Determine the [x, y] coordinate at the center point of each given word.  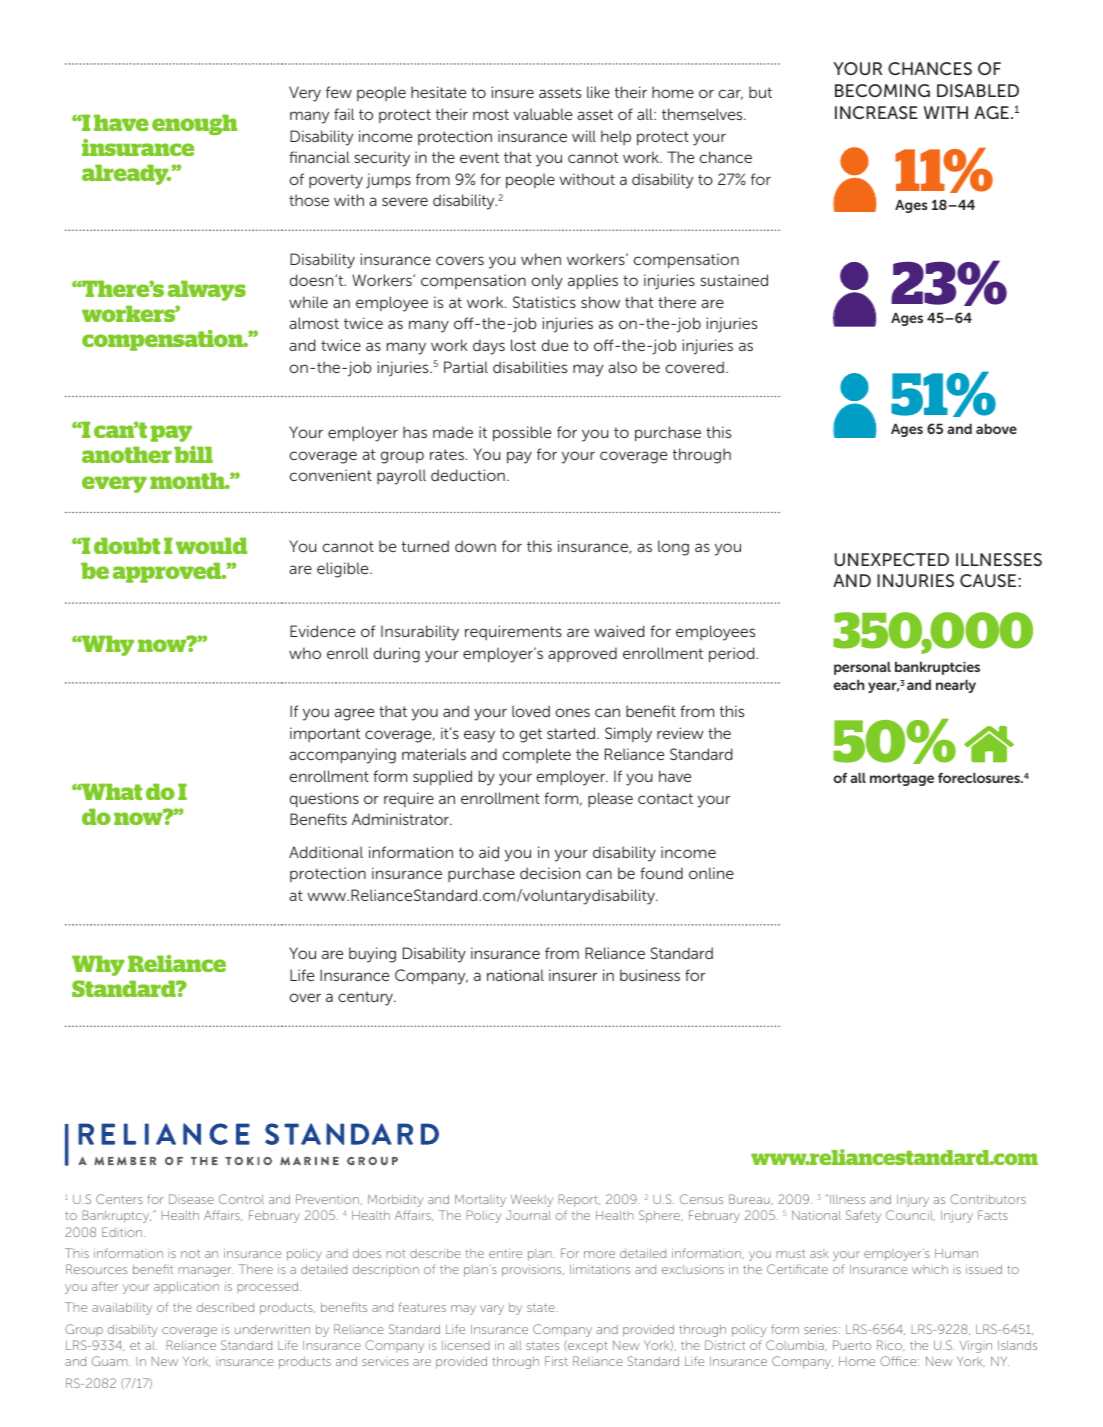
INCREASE [876, 112]
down [475, 546]
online [711, 873]
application [186, 1288]
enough [194, 124]
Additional [326, 852]
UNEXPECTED [892, 559]
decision [550, 873]
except [587, 1346]
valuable [542, 114]
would [211, 545]
